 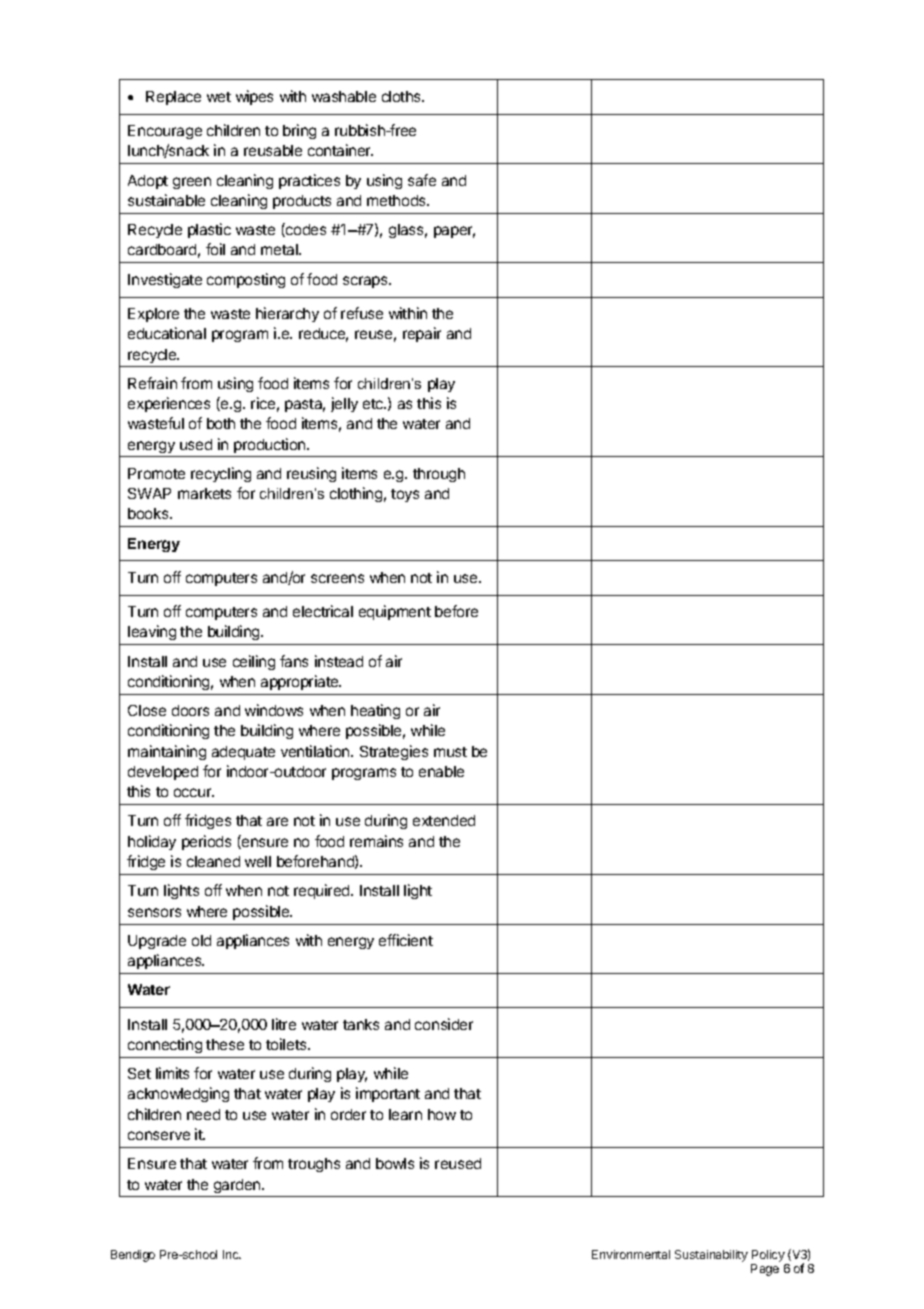 What do you see at coordinates (219, 97) in the screenshot?
I see `wet` at bounding box center [219, 97].
